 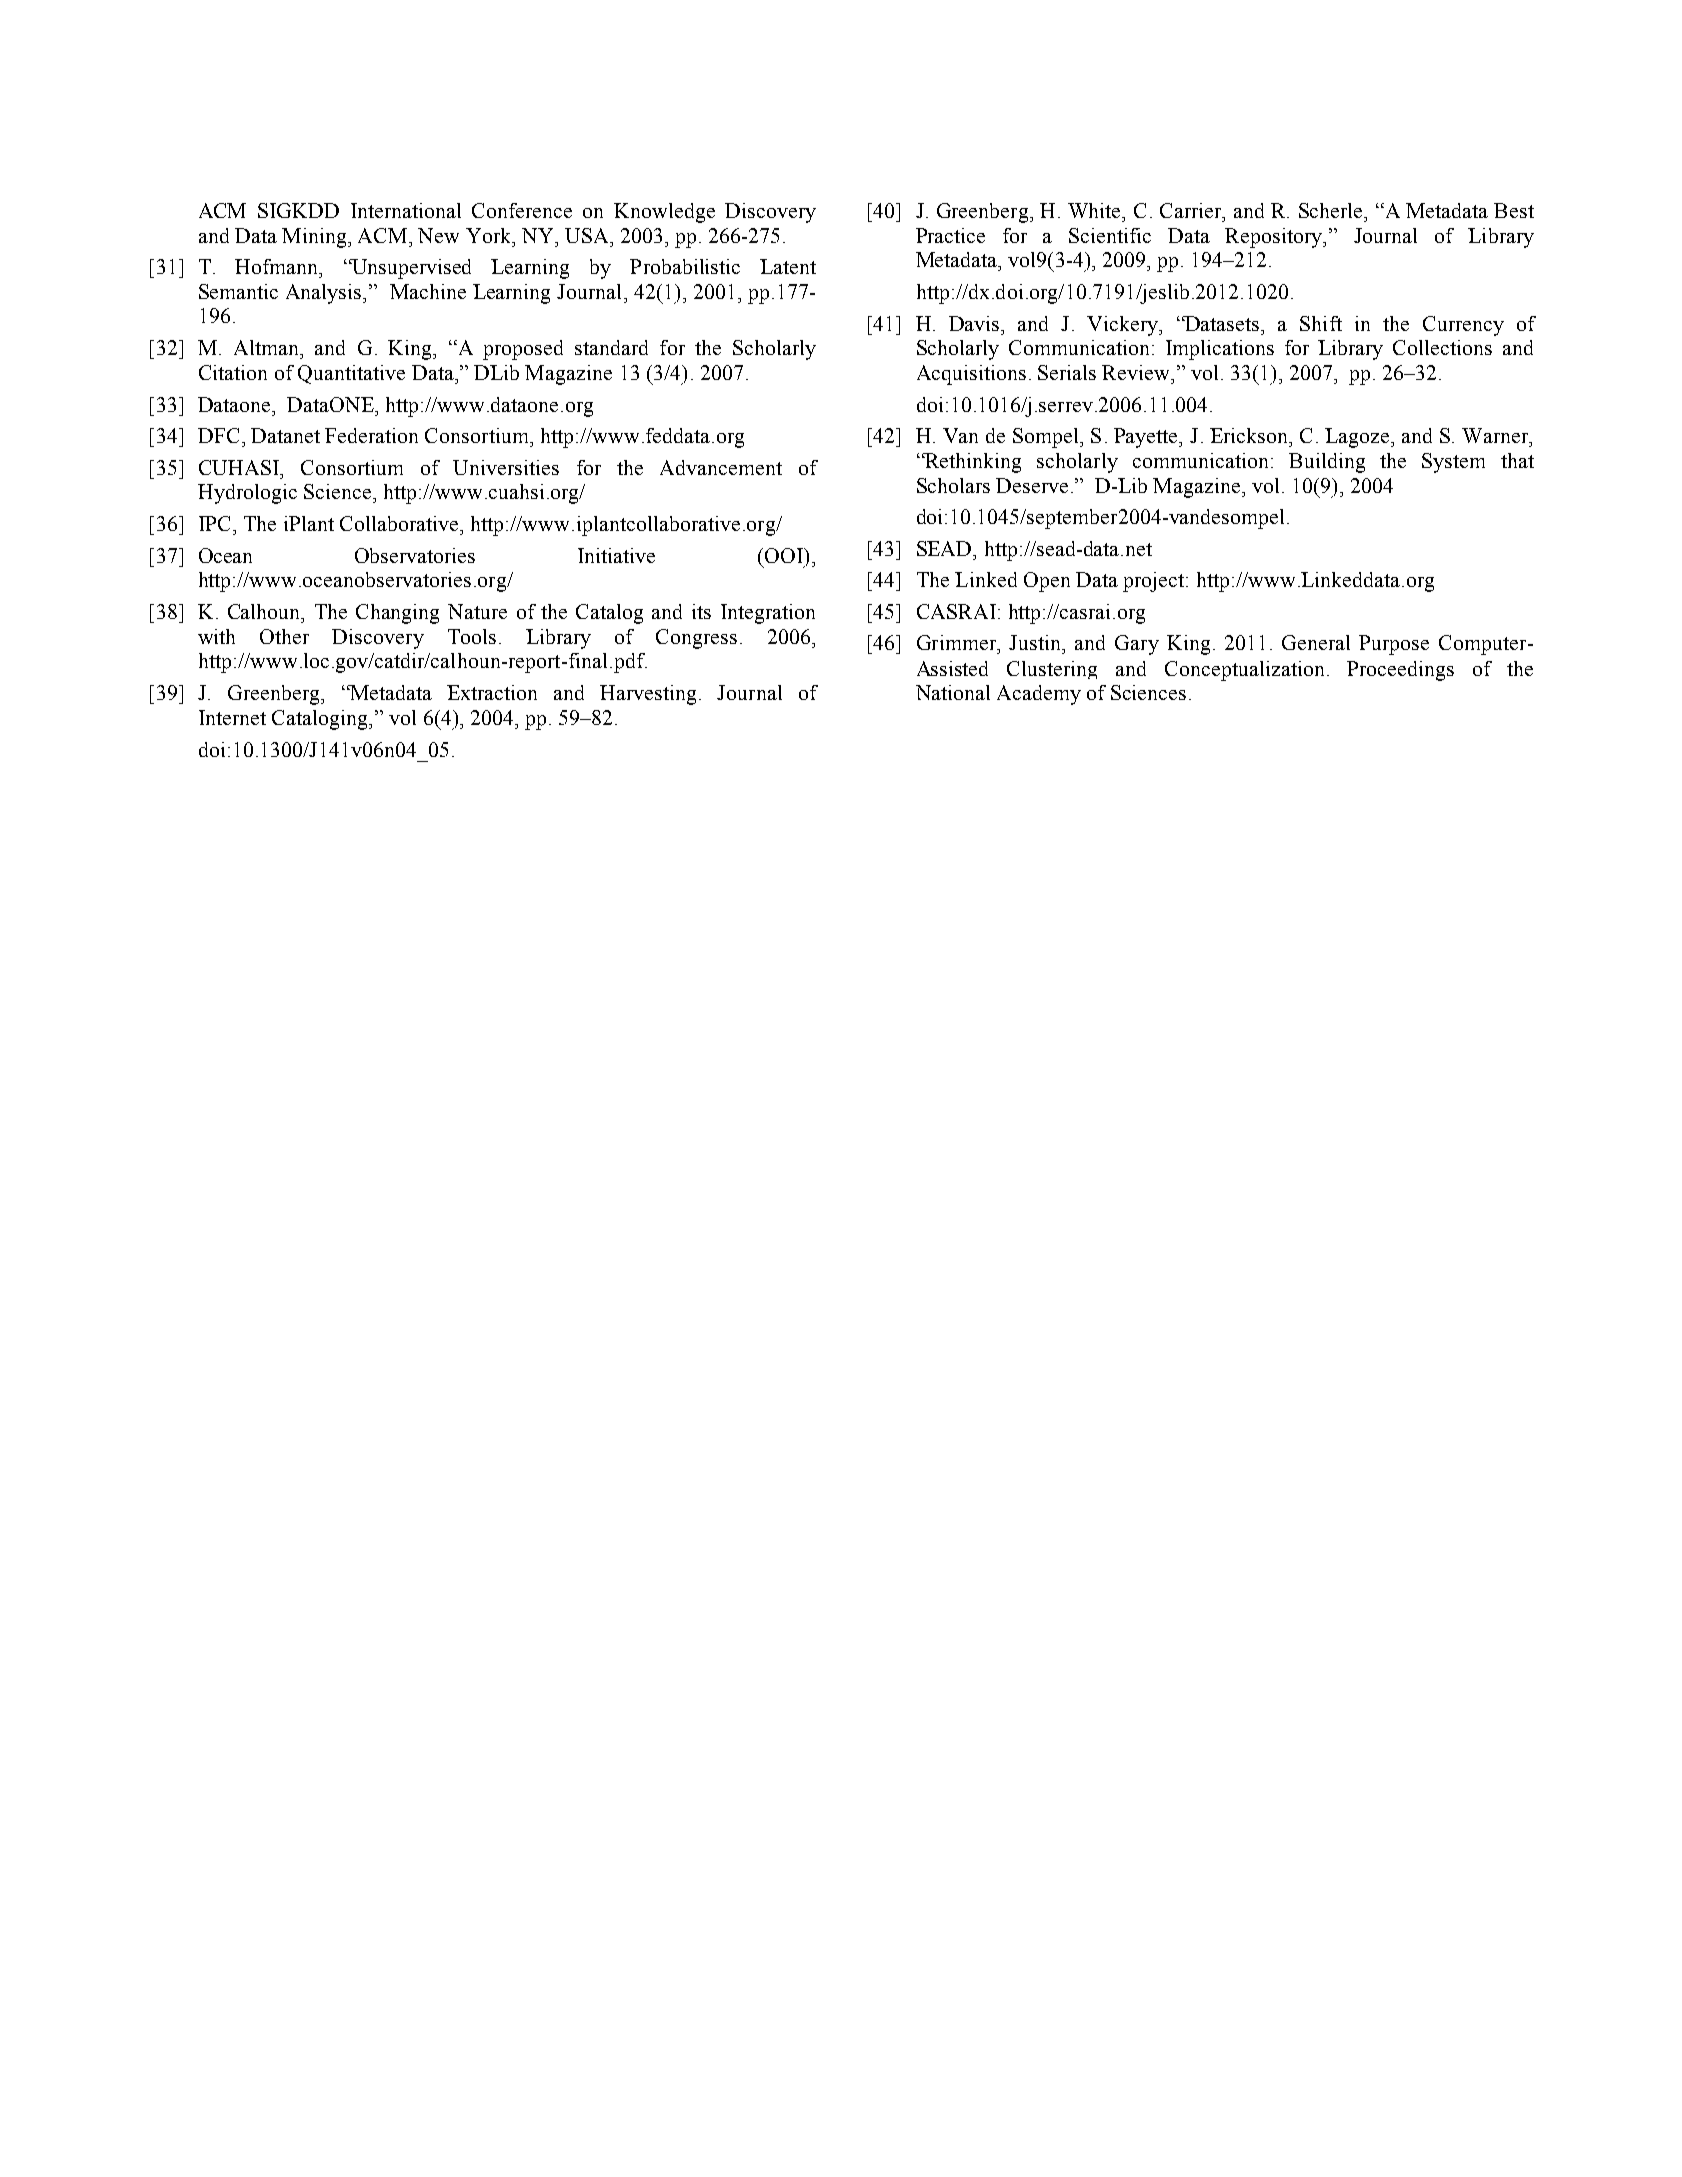 What do you see at coordinates (397, 614) in the screenshot?
I see `Changing` at bounding box center [397, 614].
